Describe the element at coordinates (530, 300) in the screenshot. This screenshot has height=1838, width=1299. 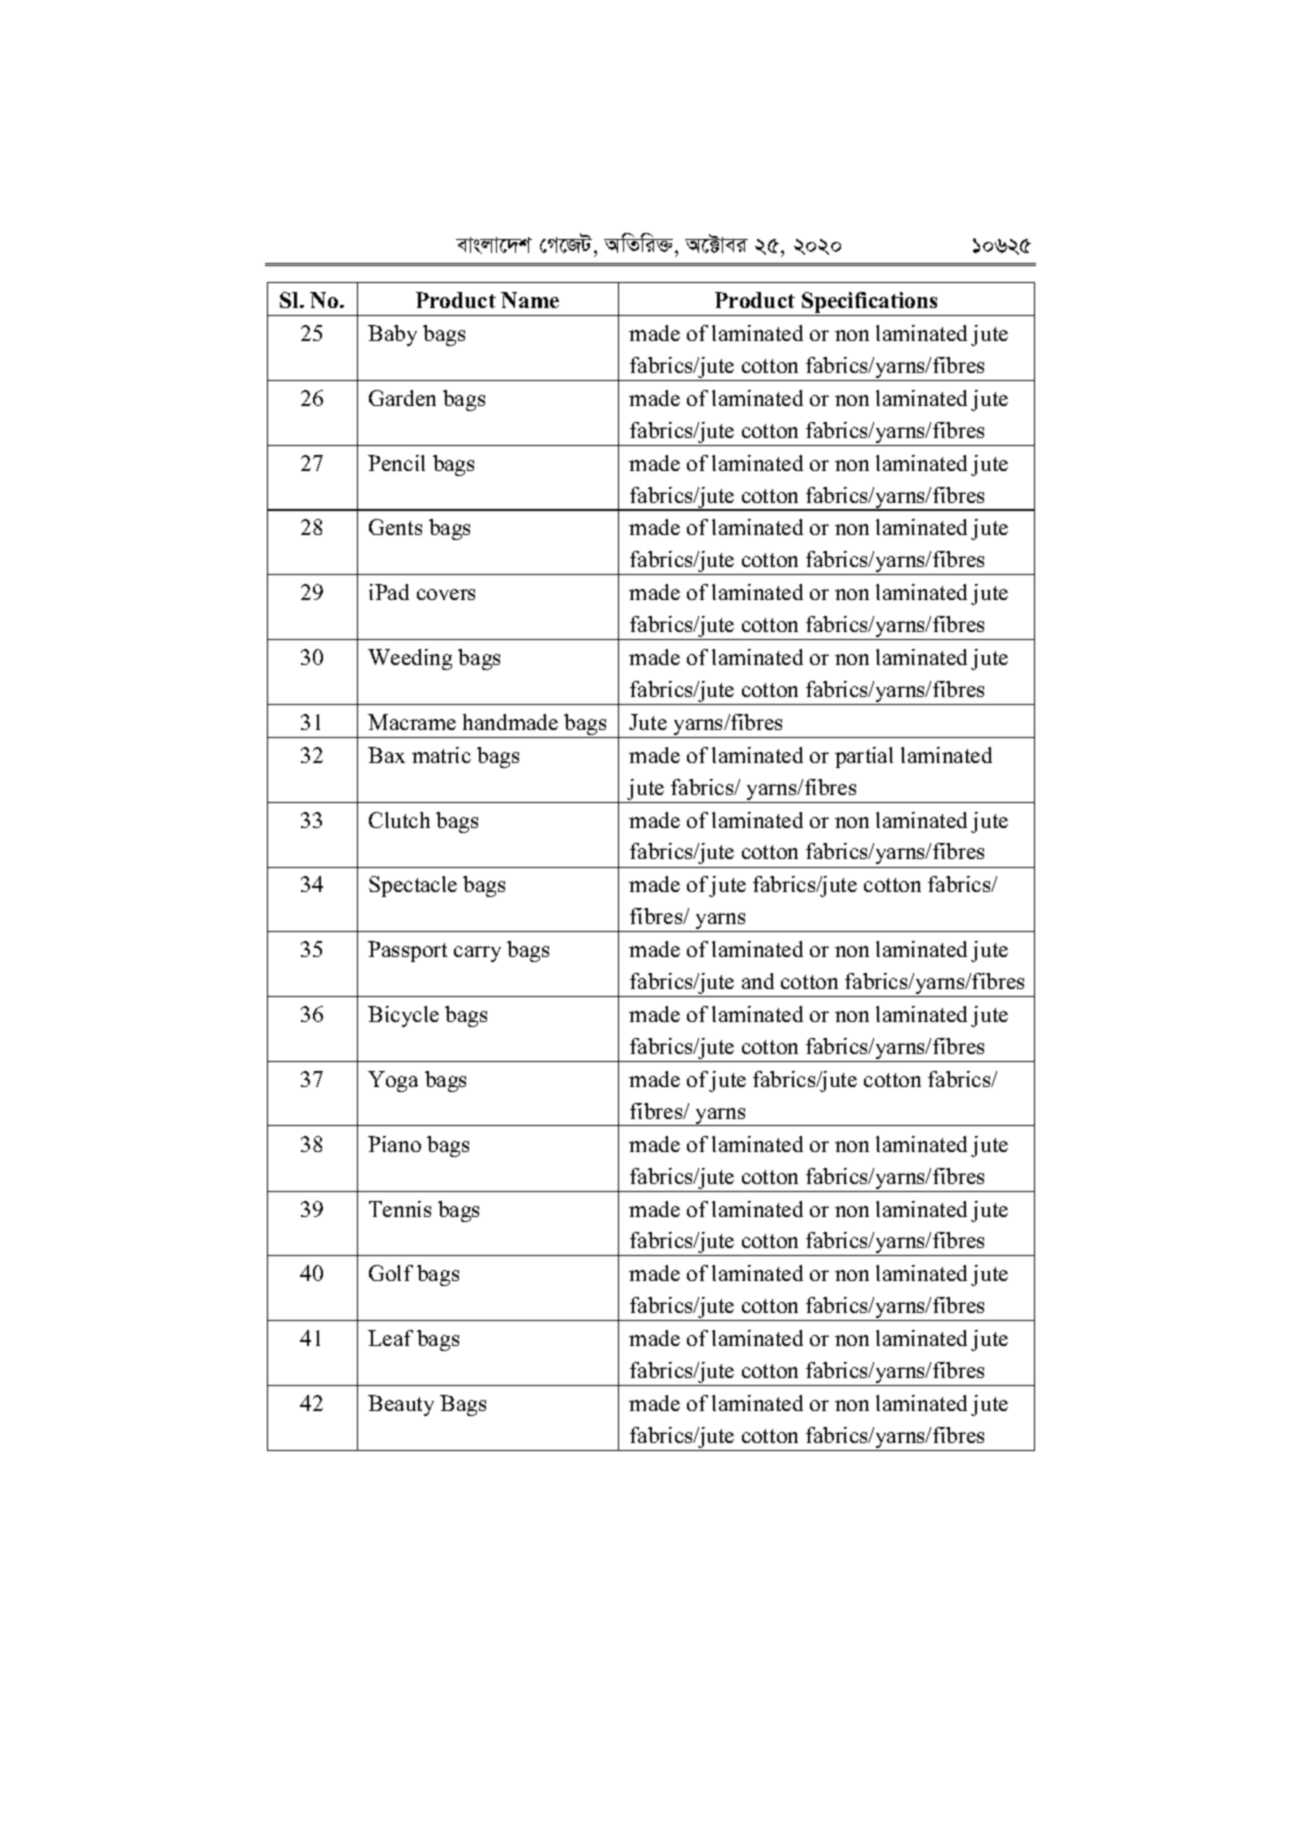
I see `Name` at that location.
